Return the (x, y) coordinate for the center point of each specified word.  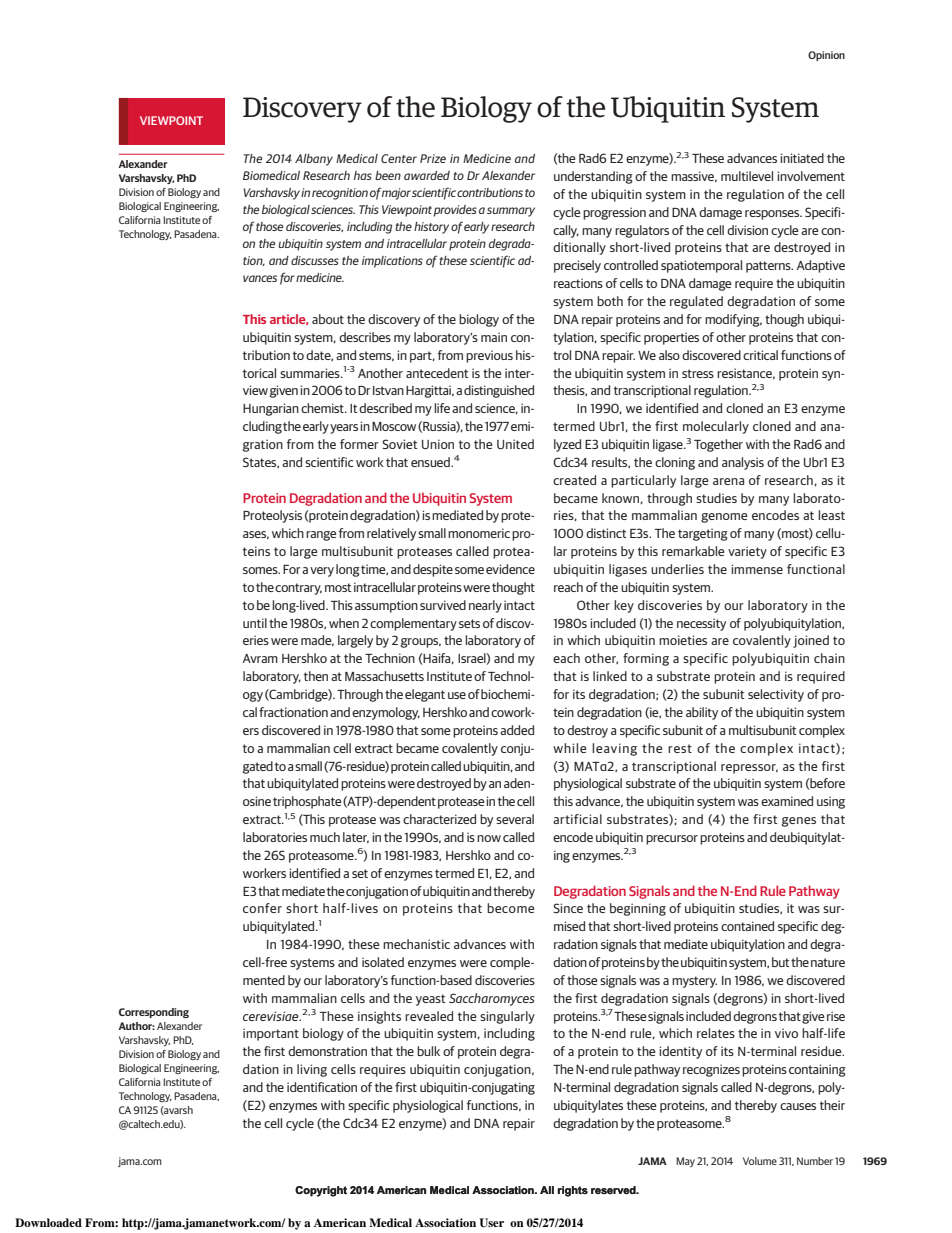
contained (747, 926)
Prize (433, 158)
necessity (701, 624)
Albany (314, 160)
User (491, 1223)
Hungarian (271, 409)
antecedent (437, 373)
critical (760, 355)
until (255, 623)
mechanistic (416, 944)
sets (469, 623)
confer (262, 908)
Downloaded (48, 1222)
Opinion (826, 56)
